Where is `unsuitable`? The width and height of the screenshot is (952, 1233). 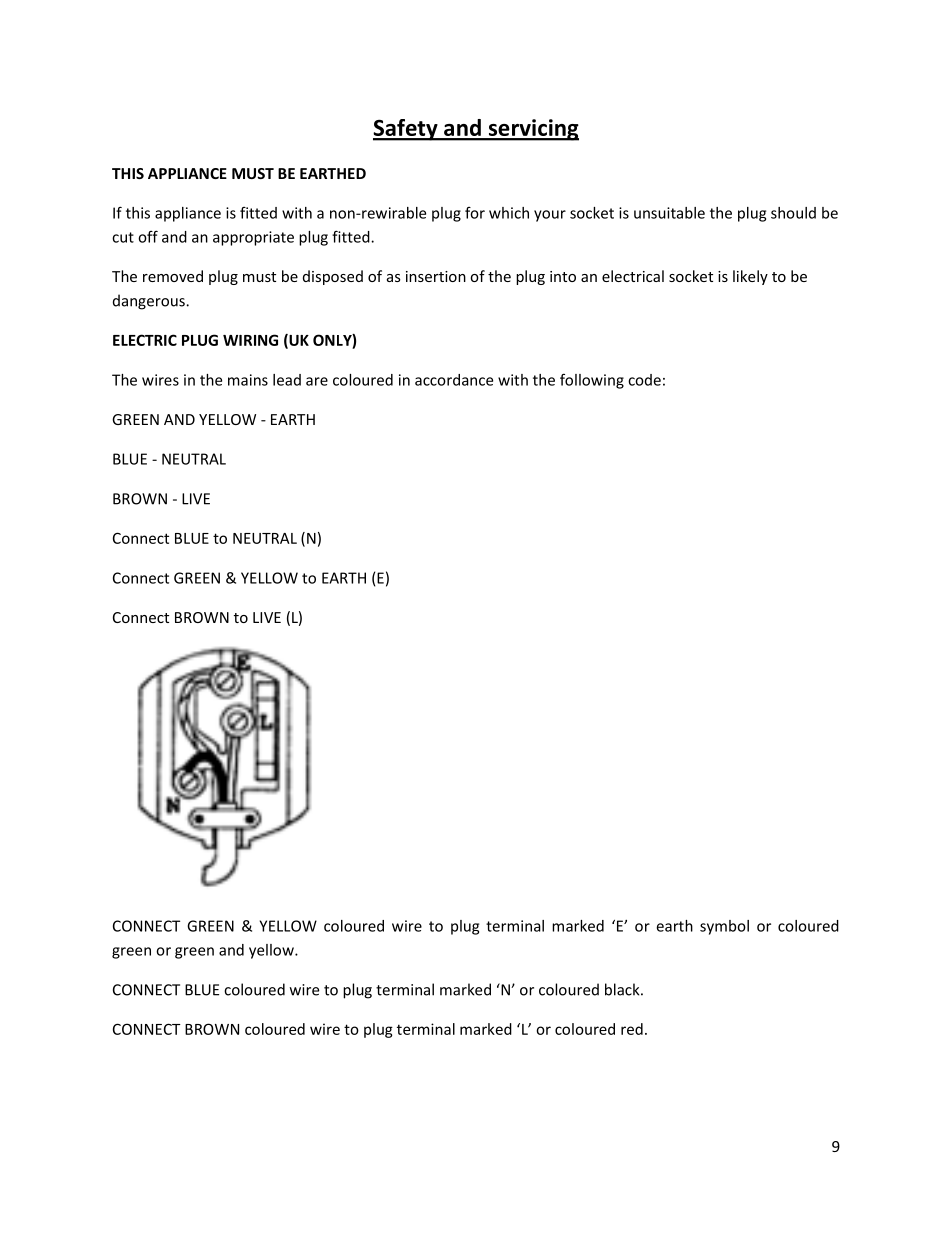 unsuitable is located at coordinates (669, 213).
